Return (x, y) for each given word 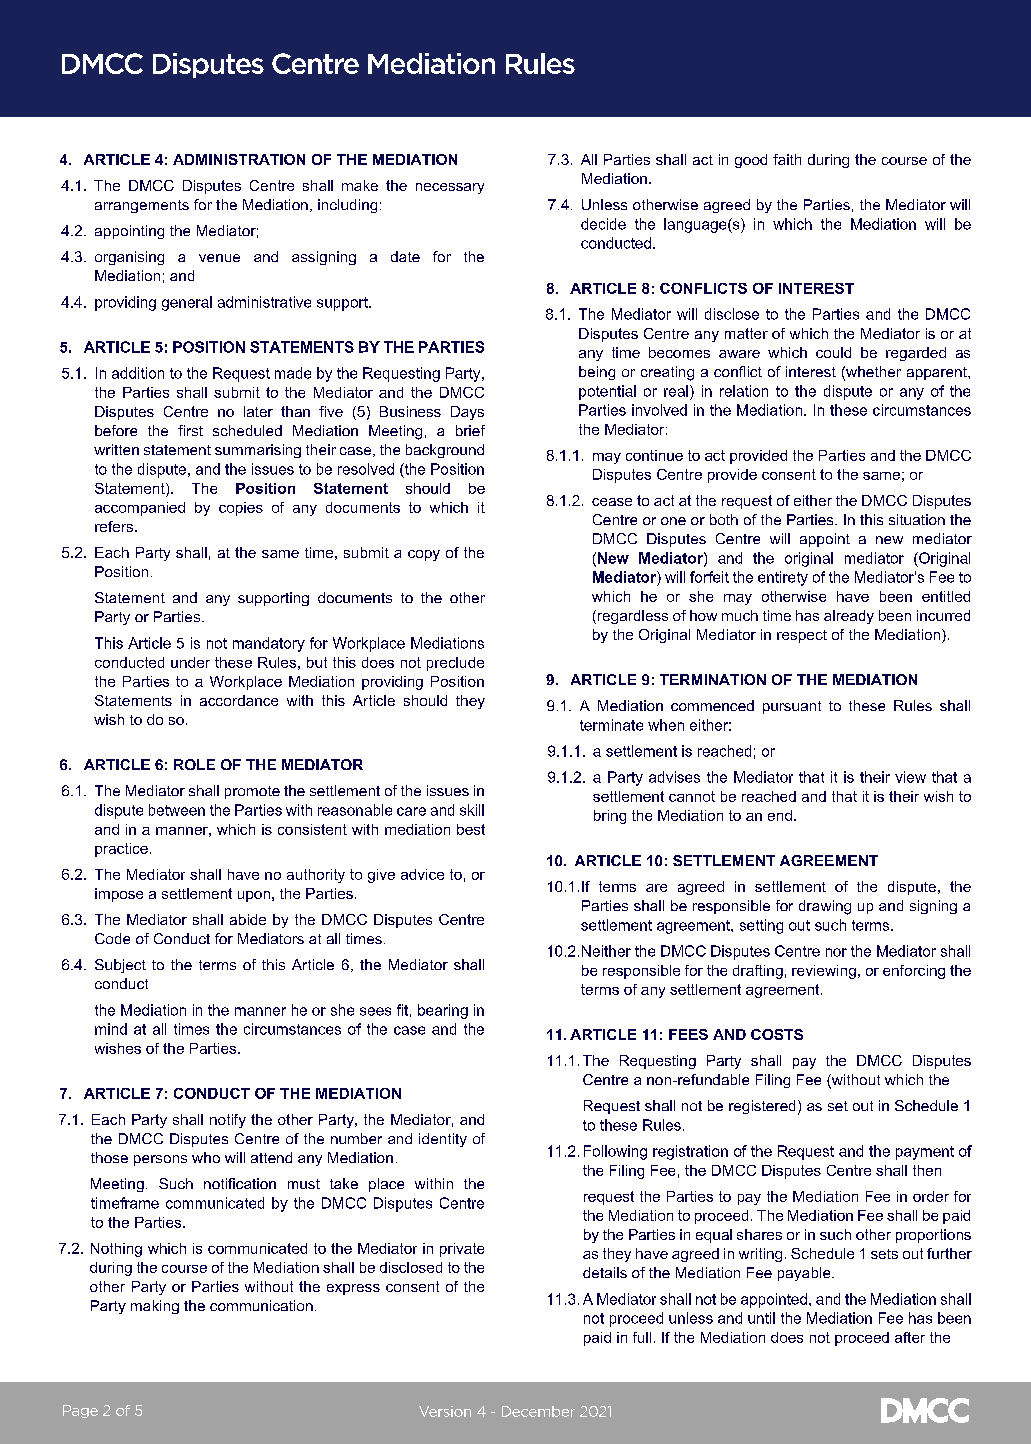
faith (787, 159)
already (849, 617)
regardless (631, 617)
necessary (450, 188)
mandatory (269, 644)
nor (836, 952)
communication (261, 1305)
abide (248, 919)
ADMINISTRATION (239, 159)
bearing (443, 1011)
